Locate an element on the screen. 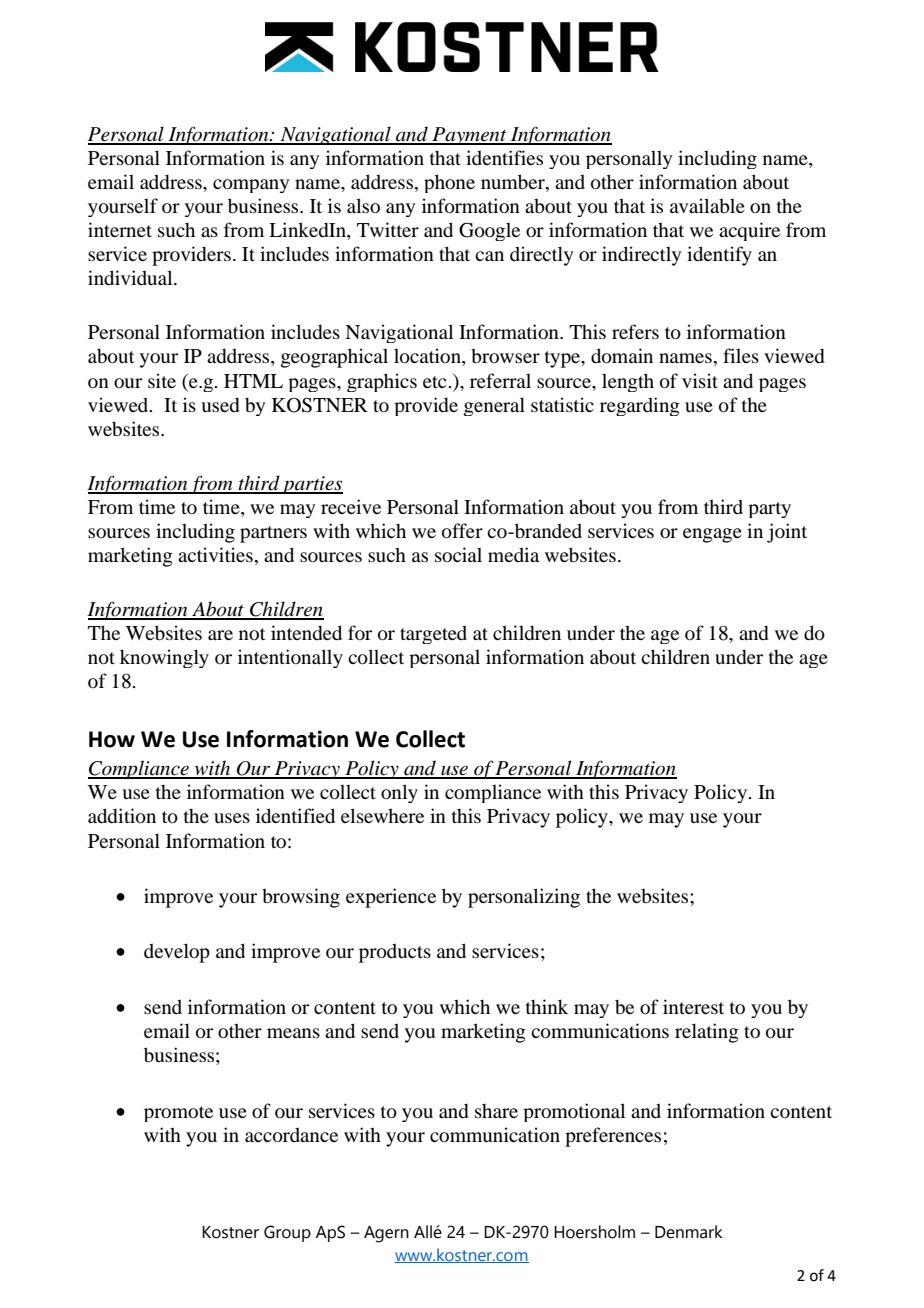 Image resolution: width=924 pixels, height=1308 pixels. available is located at coordinates (707, 205).
